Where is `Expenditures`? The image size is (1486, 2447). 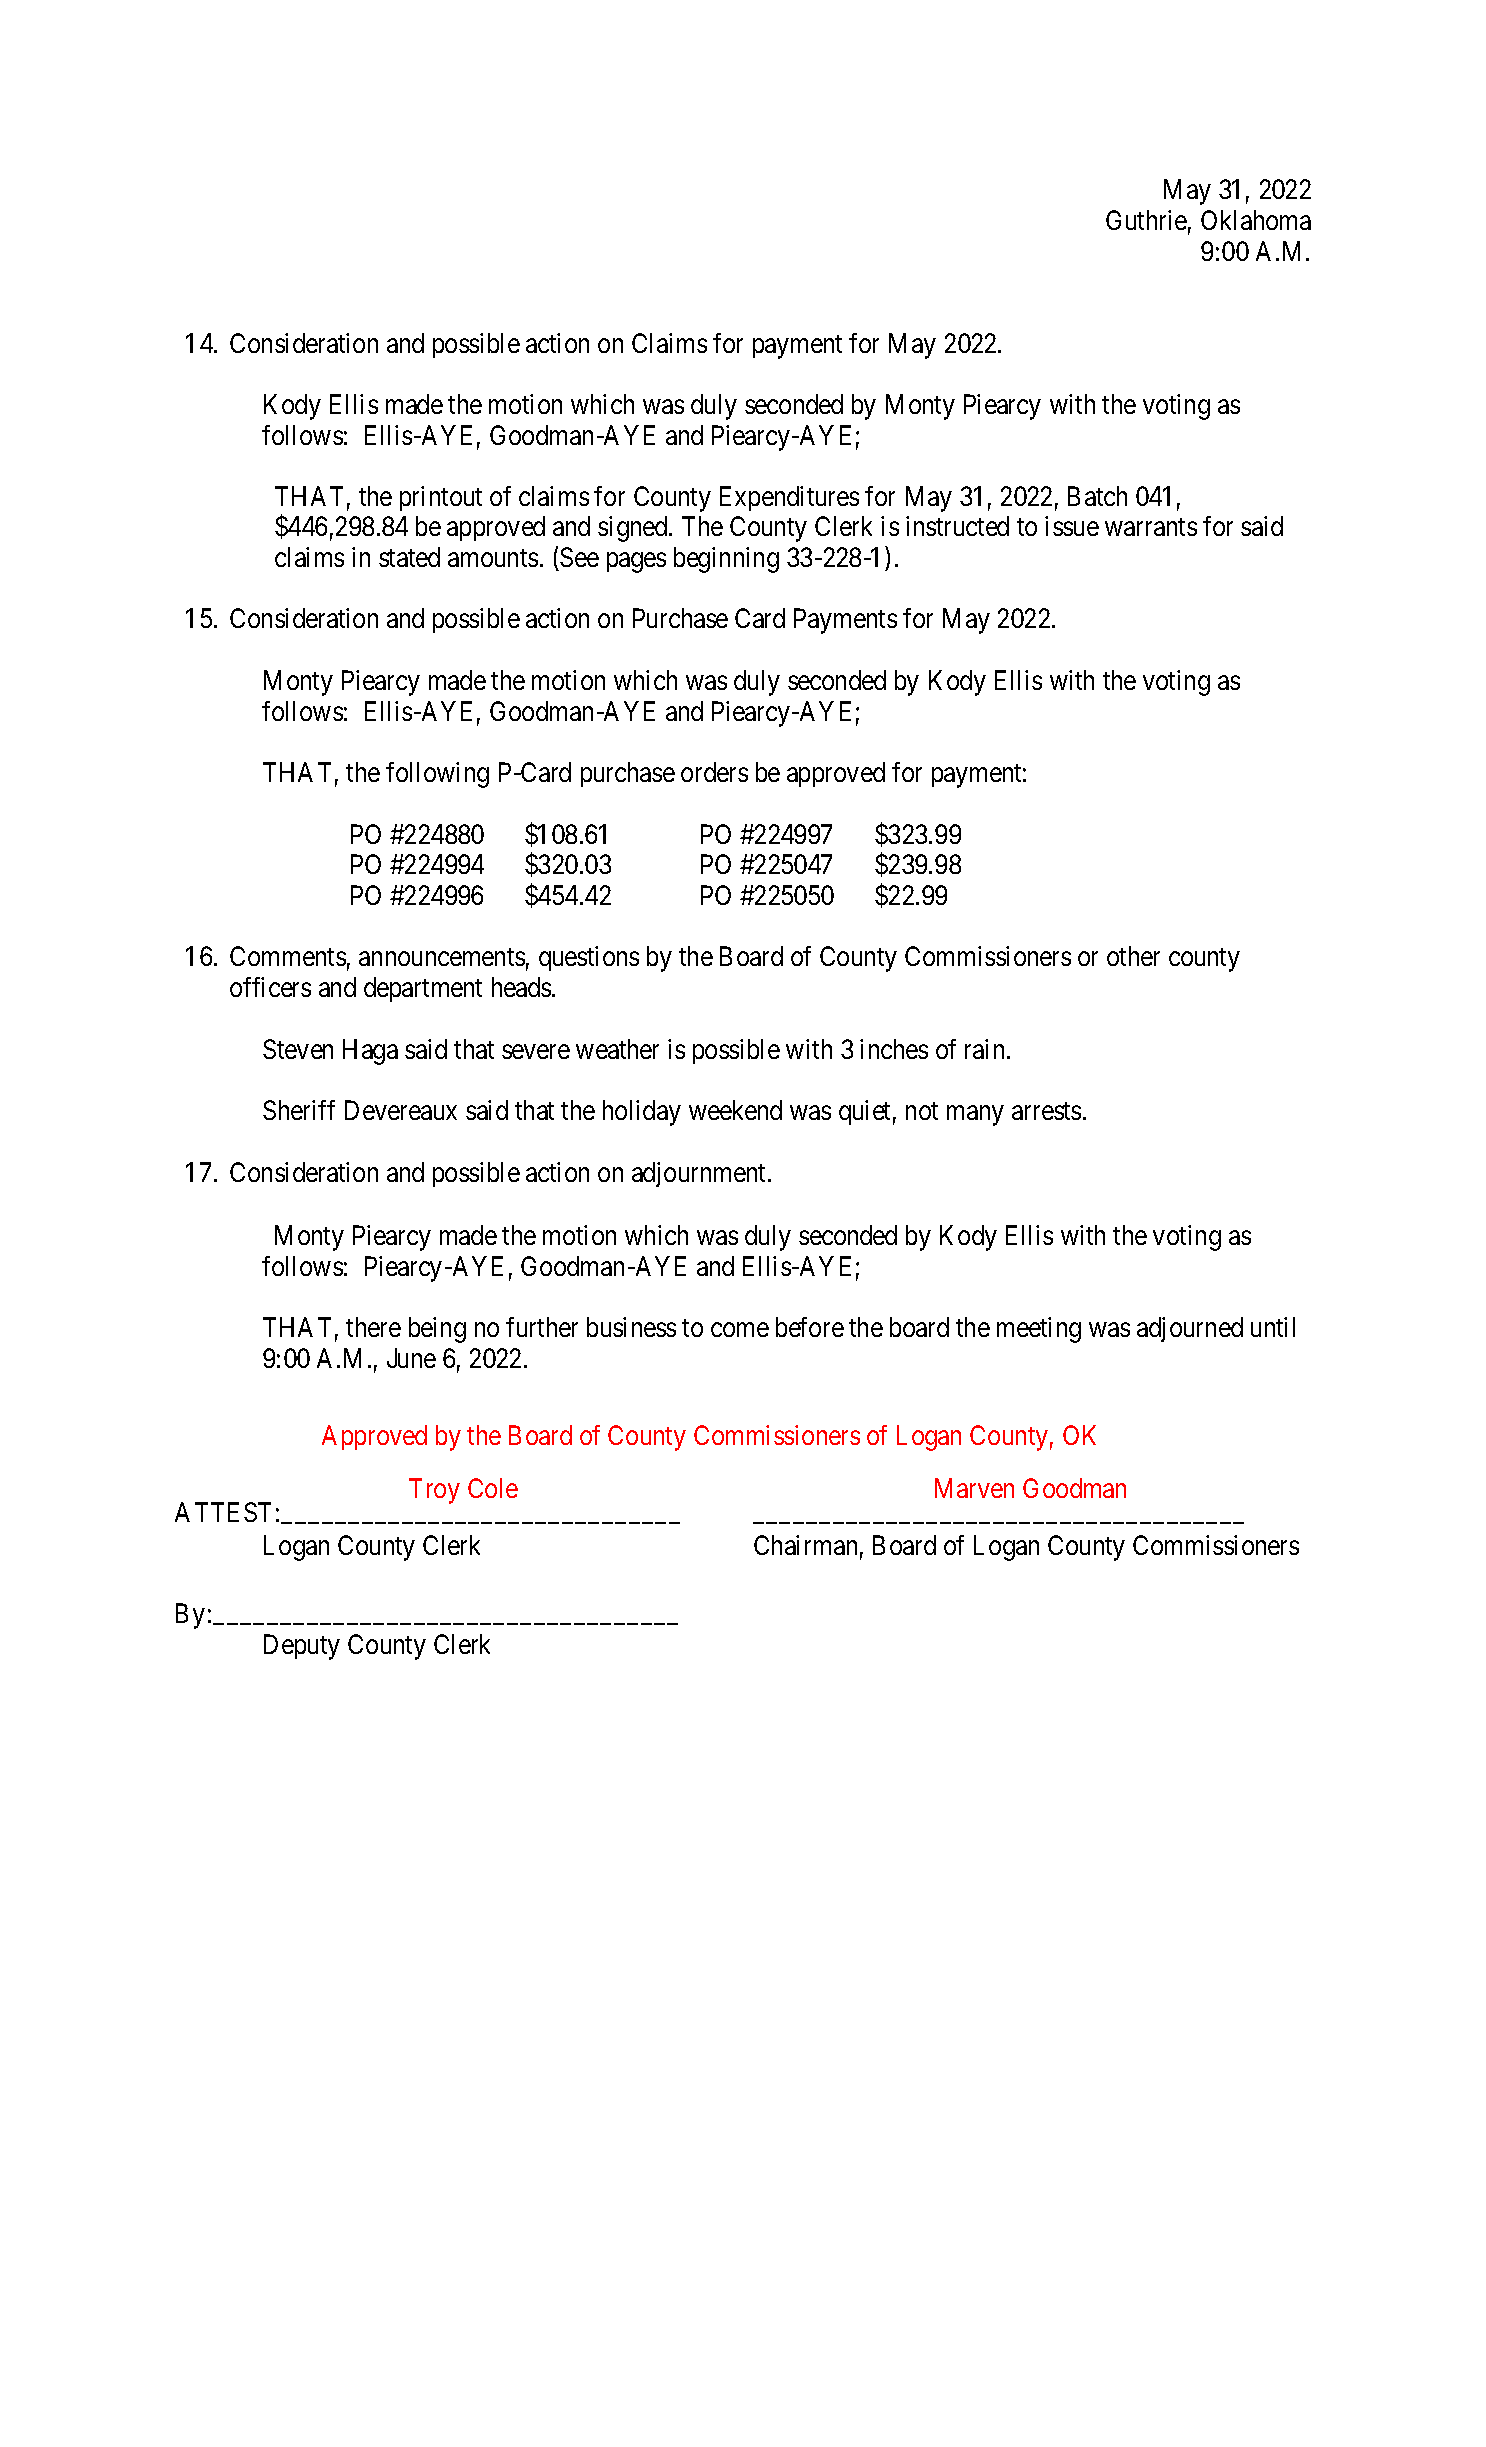
Expenditures is located at coordinates (789, 498).
